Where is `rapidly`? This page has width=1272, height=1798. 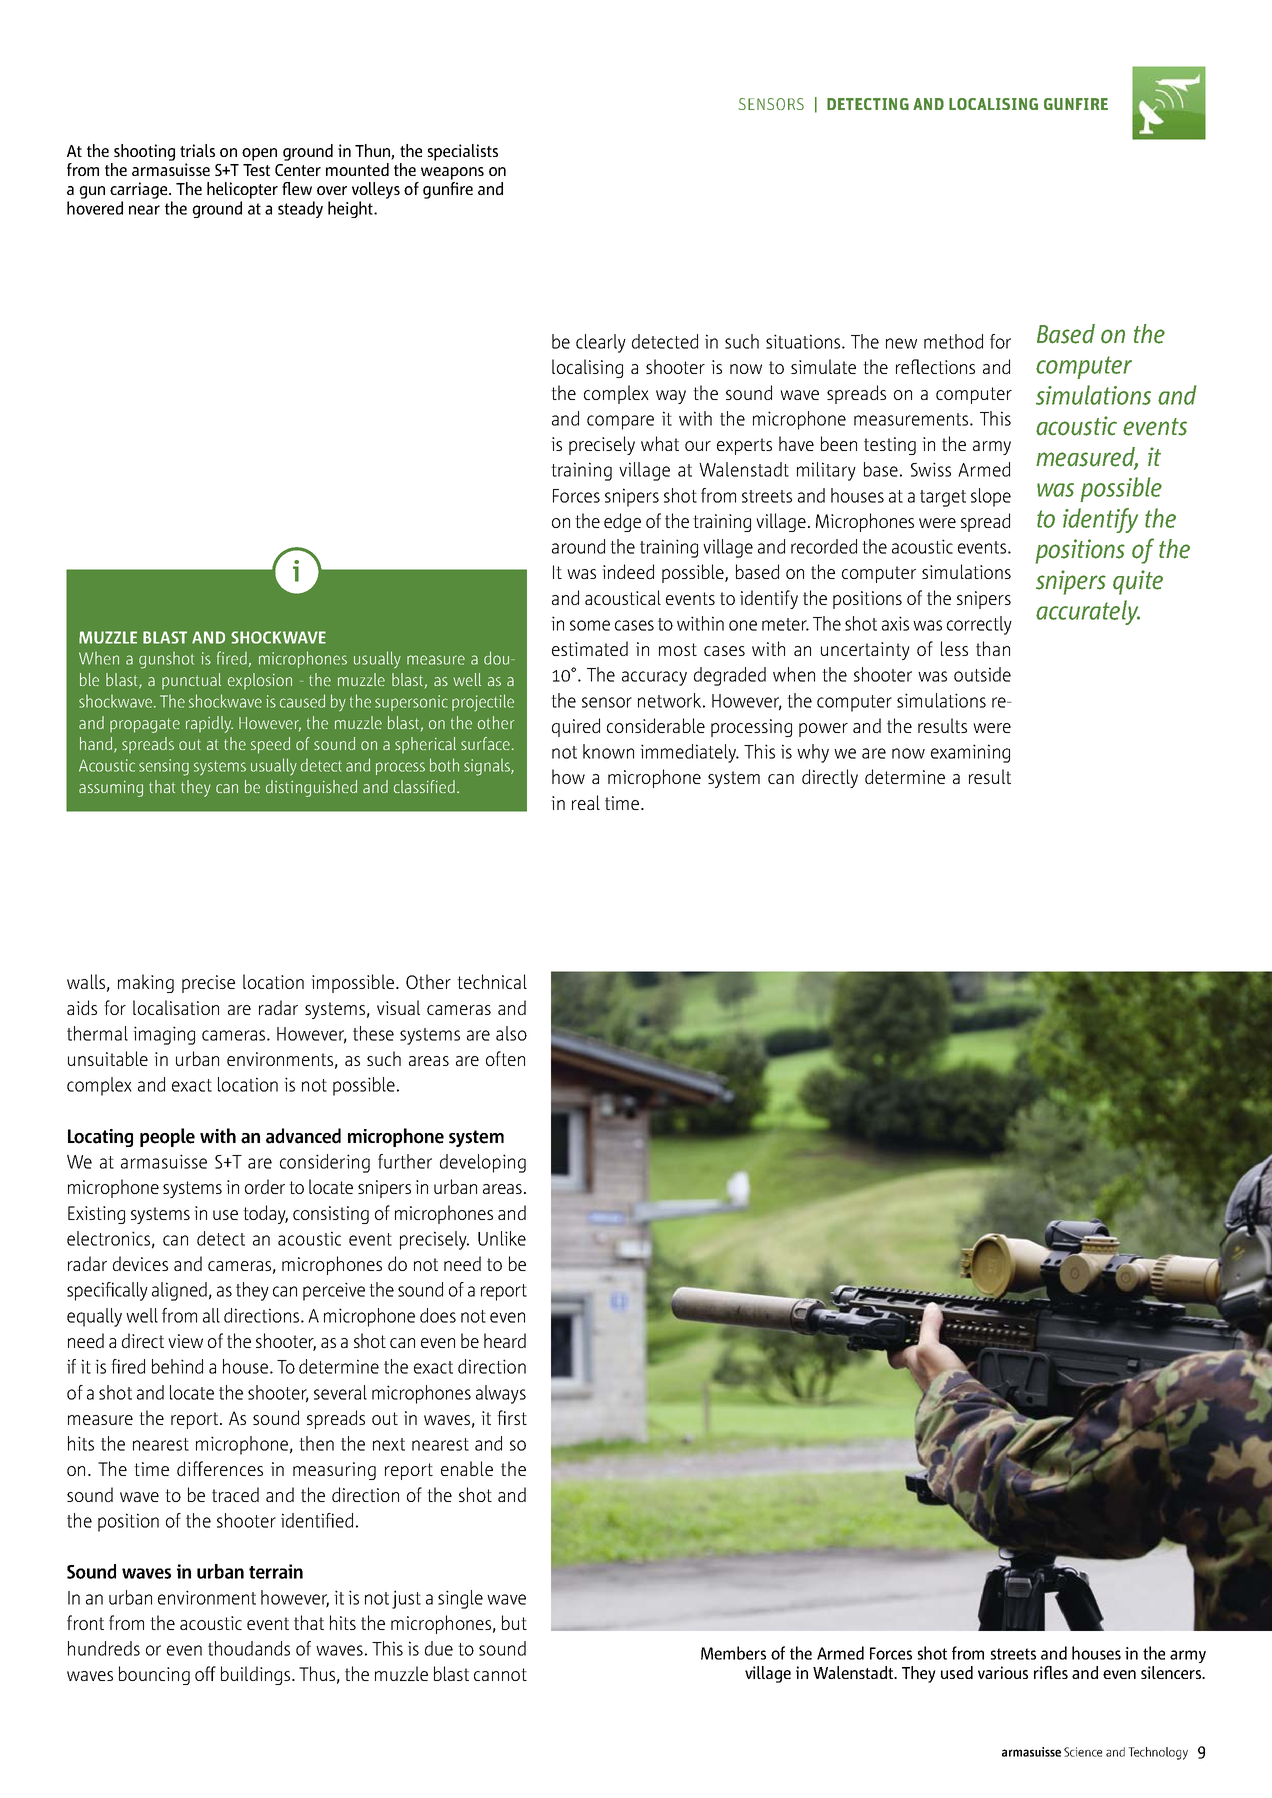 rapidly is located at coordinates (209, 724).
